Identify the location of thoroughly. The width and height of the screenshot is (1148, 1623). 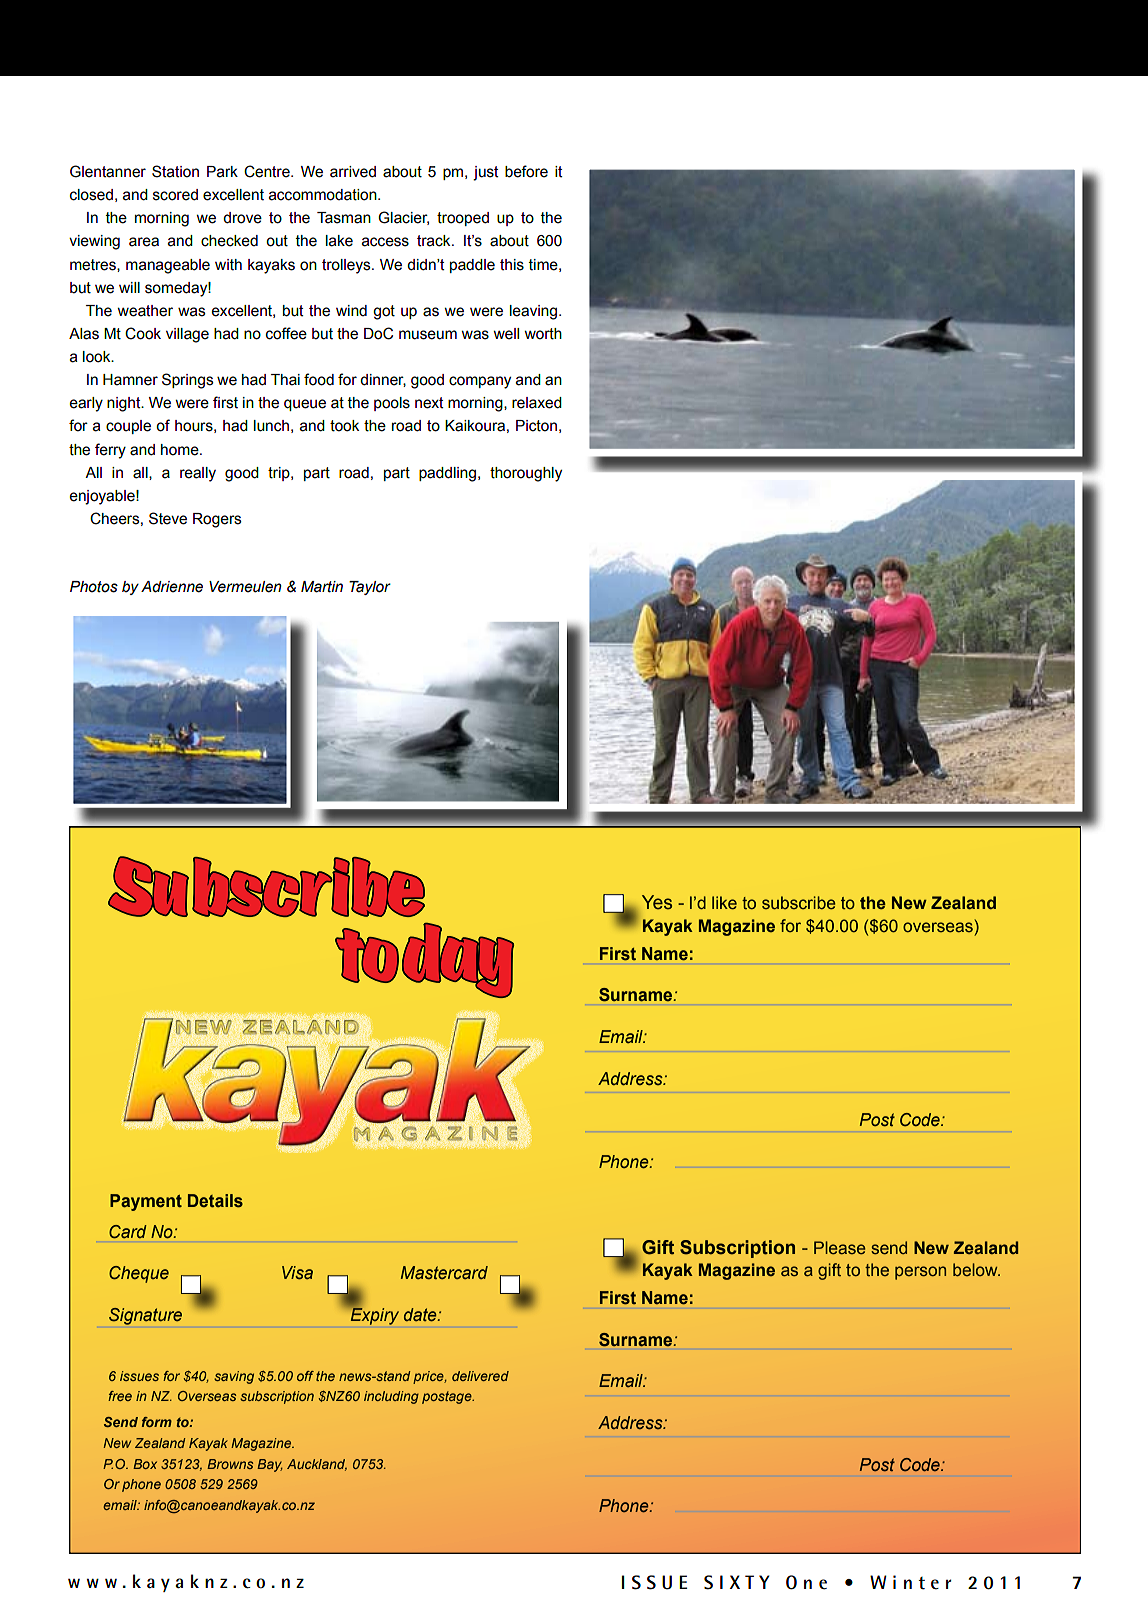
(526, 474).
